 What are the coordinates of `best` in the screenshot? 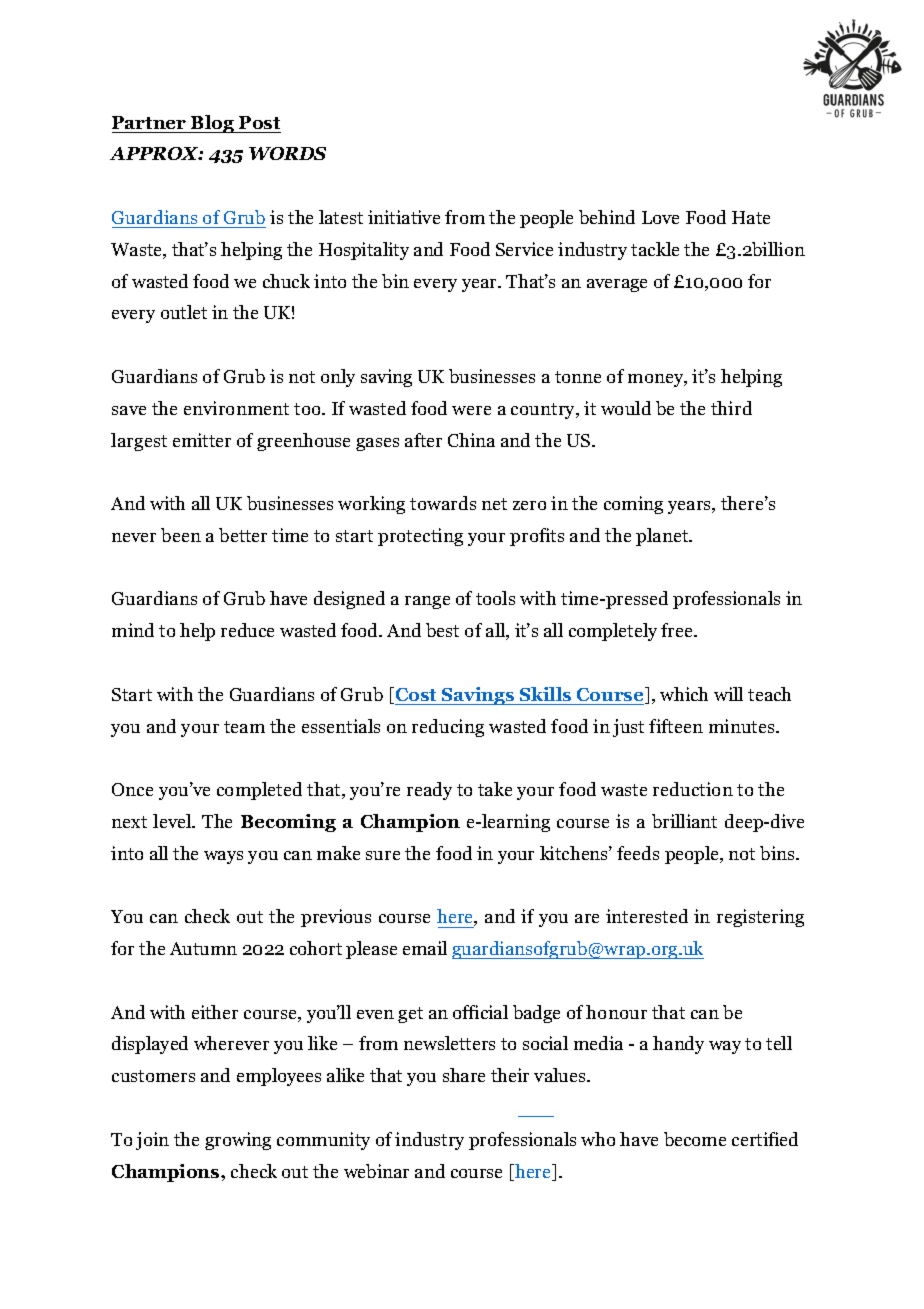 It's located at (442, 630).
